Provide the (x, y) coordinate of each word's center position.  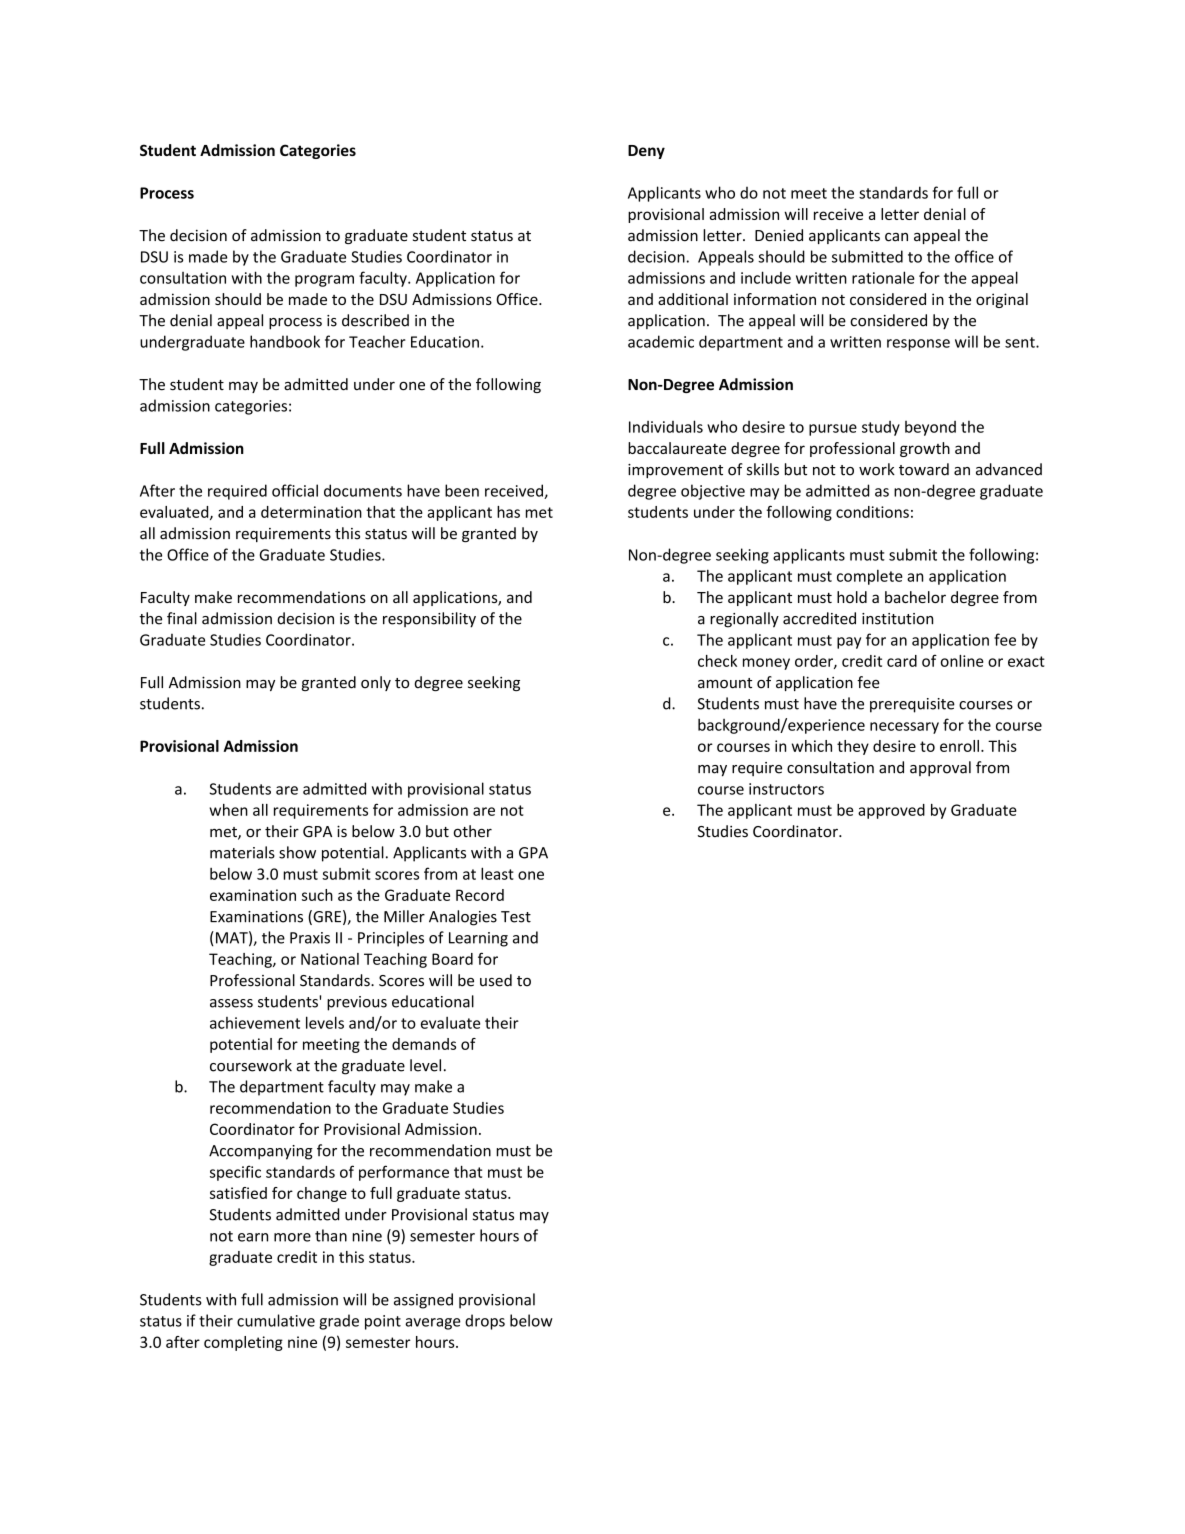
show (297, 852)
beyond (930, 428)
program (324, 281)
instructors (786, 789)
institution (897, 619)
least (497, 873)
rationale (883, 277)
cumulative (276, 1320)
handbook (285, 341)
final (182, 618)
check (717, 661)
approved (891, 811)
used (496, 980)
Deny (646, 152)
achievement (255, 1023)
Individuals (666, 426)
